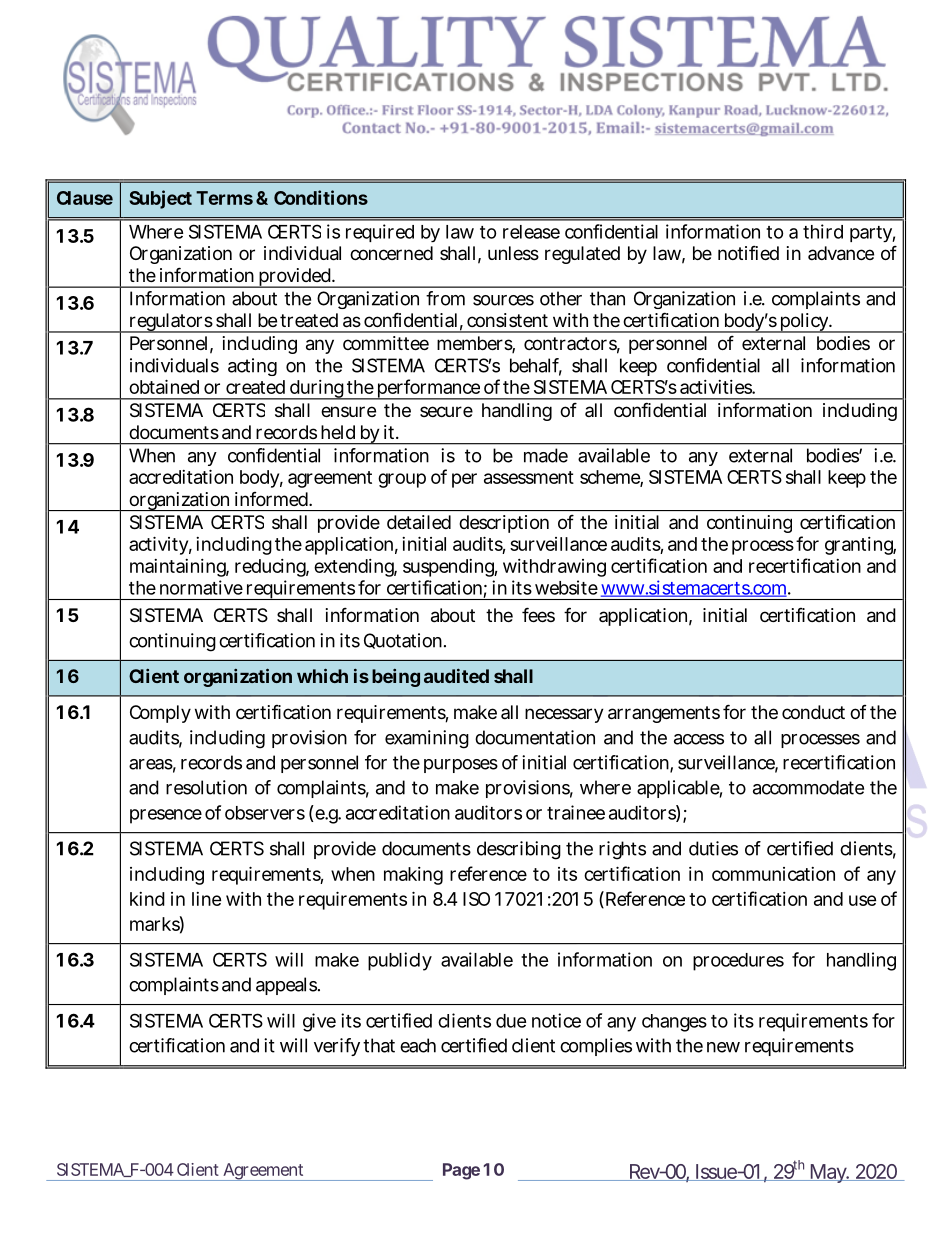 This document has height=1233, width=952. Describe the element at coordinates (160, 714) in the document. I see `Comply` at that location.
